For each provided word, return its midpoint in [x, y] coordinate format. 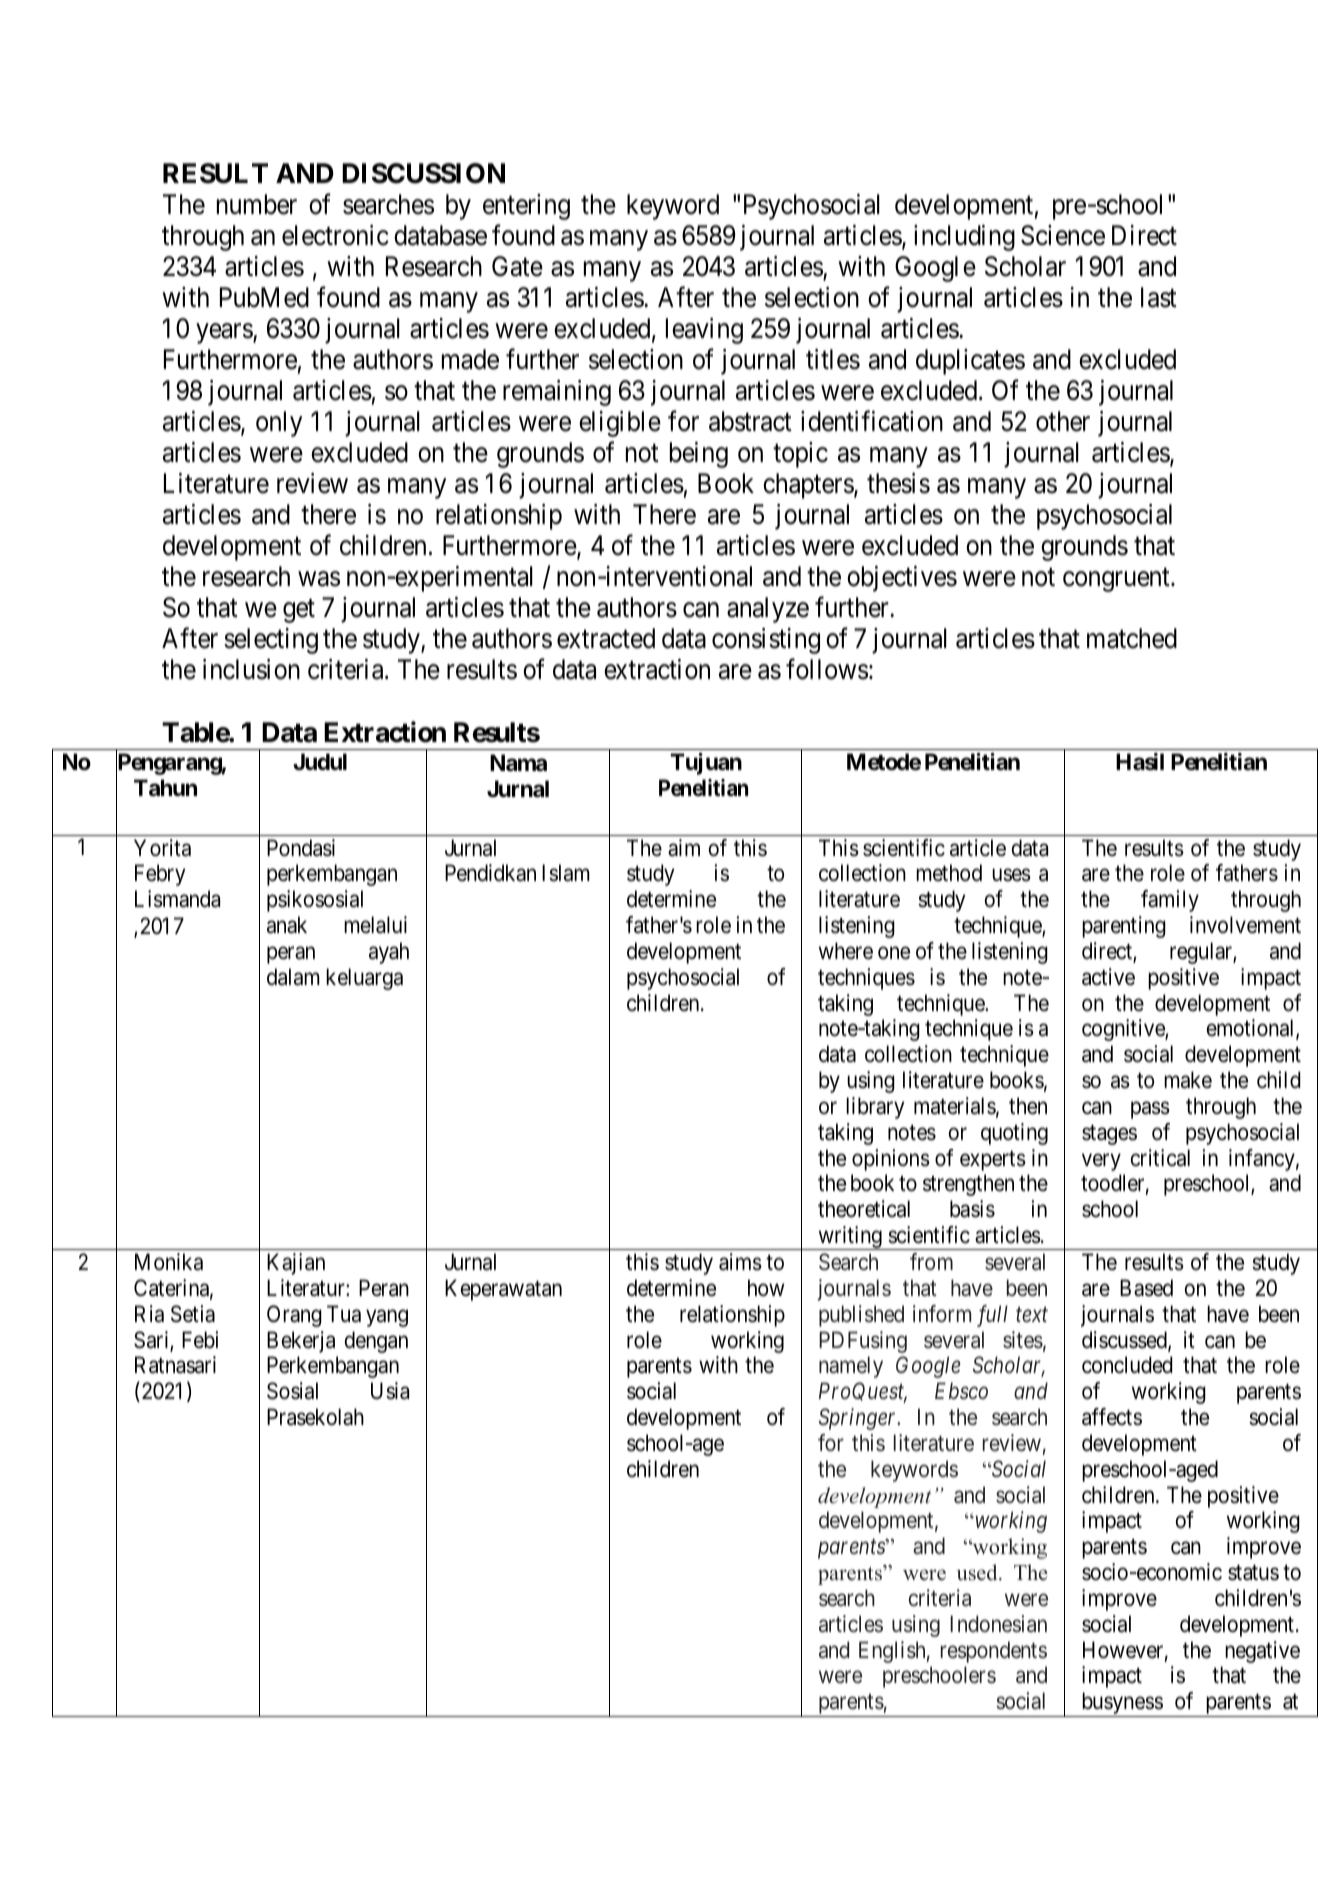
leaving [704, 331]
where [846, 951]
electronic [335, 235]
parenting [1124, 927]
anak [287, 925]
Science [1063, 235]
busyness [1121, 1704]
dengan [376, 1342]
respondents [994, 1652]
